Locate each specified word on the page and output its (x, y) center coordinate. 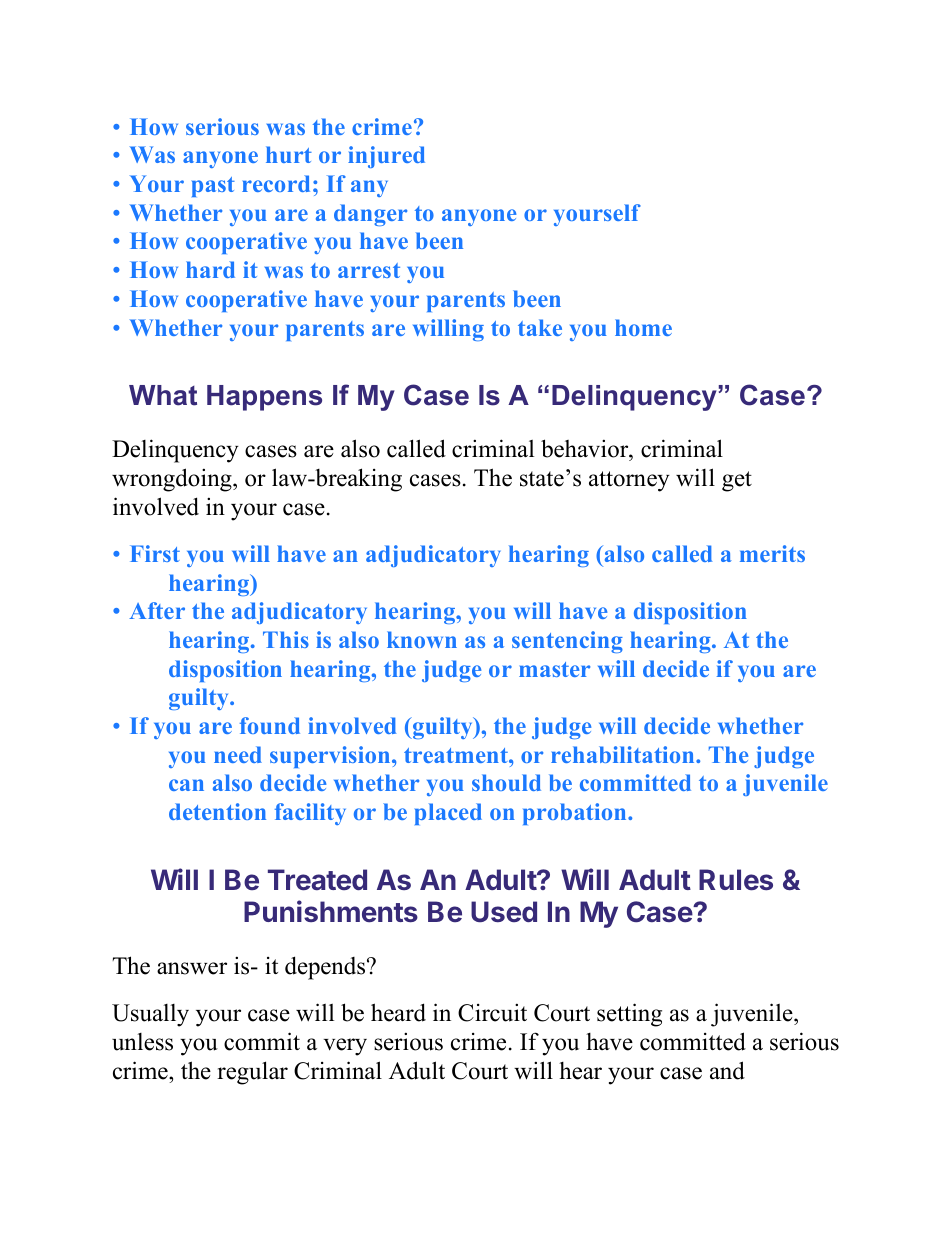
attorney (629, 481)
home (643, 327)
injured (386, 157)
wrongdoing (173, 480)
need (238, 754)
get (737, 481)
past (213, 187)
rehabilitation (624, 754)
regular (252, 1073)
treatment (457, 755)
